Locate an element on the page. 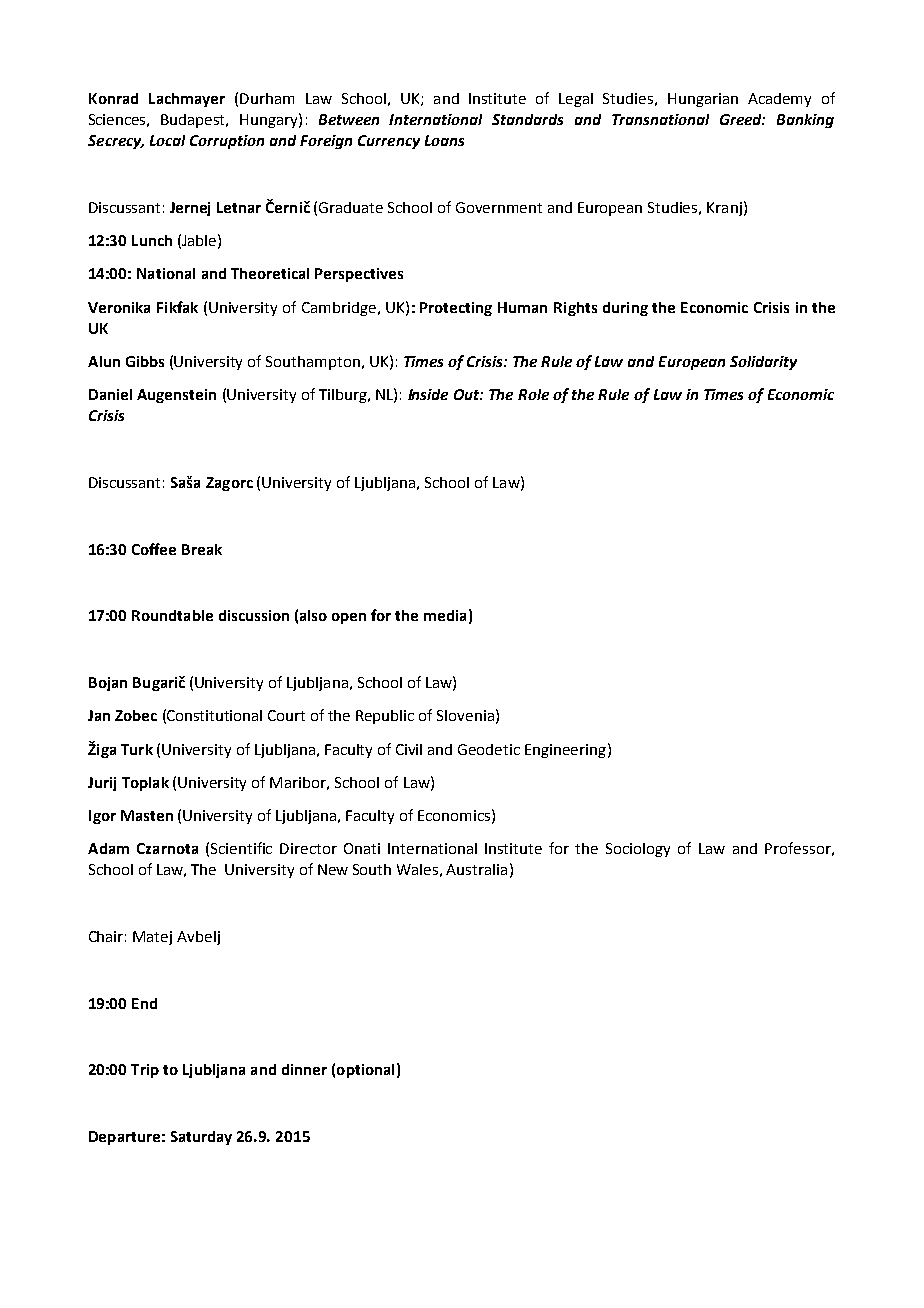 The image size is (924, 1308). Gibbs is located at coordinates (145, 361).
